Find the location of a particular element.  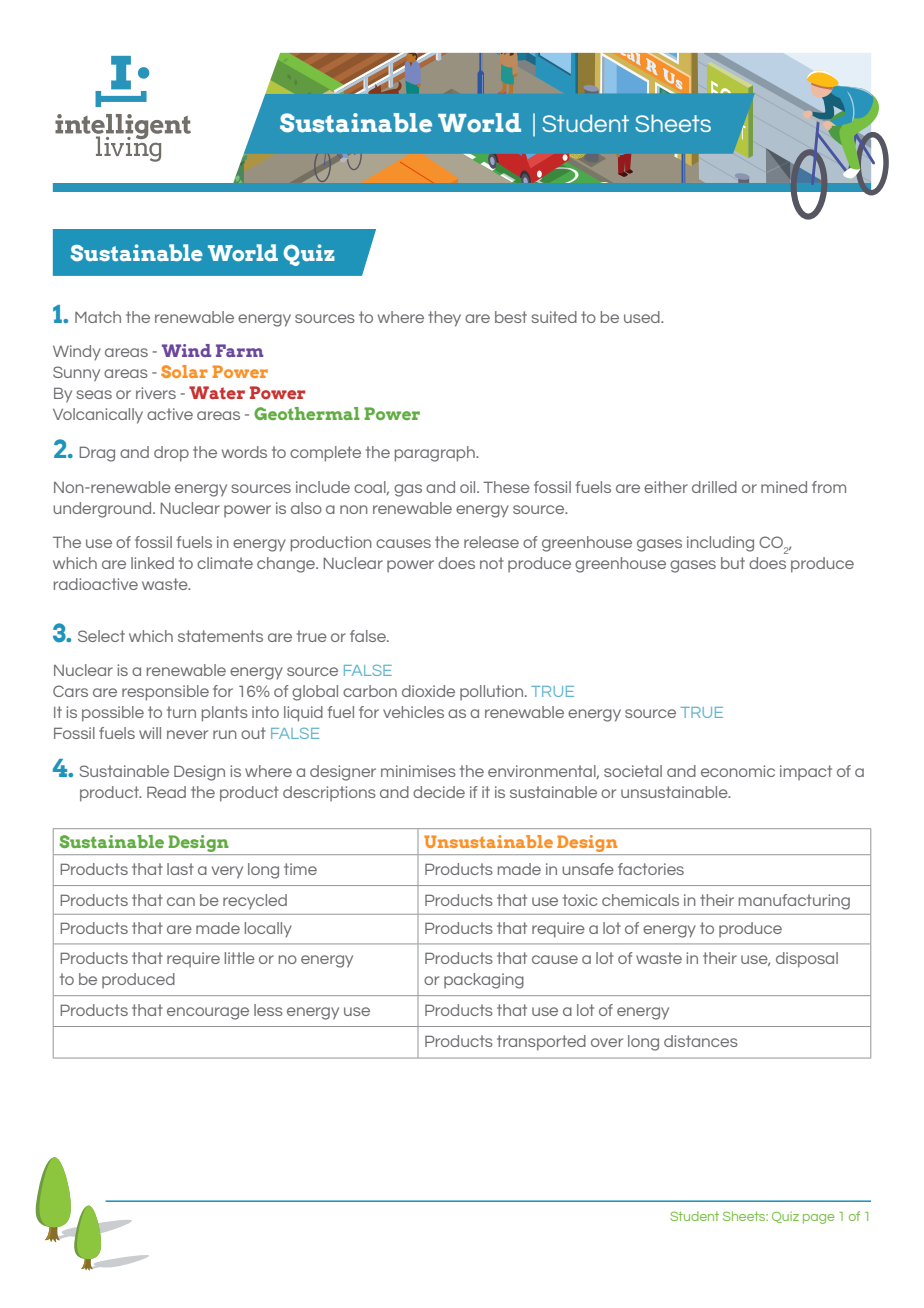

economic is located at coordinates (738, 771).
